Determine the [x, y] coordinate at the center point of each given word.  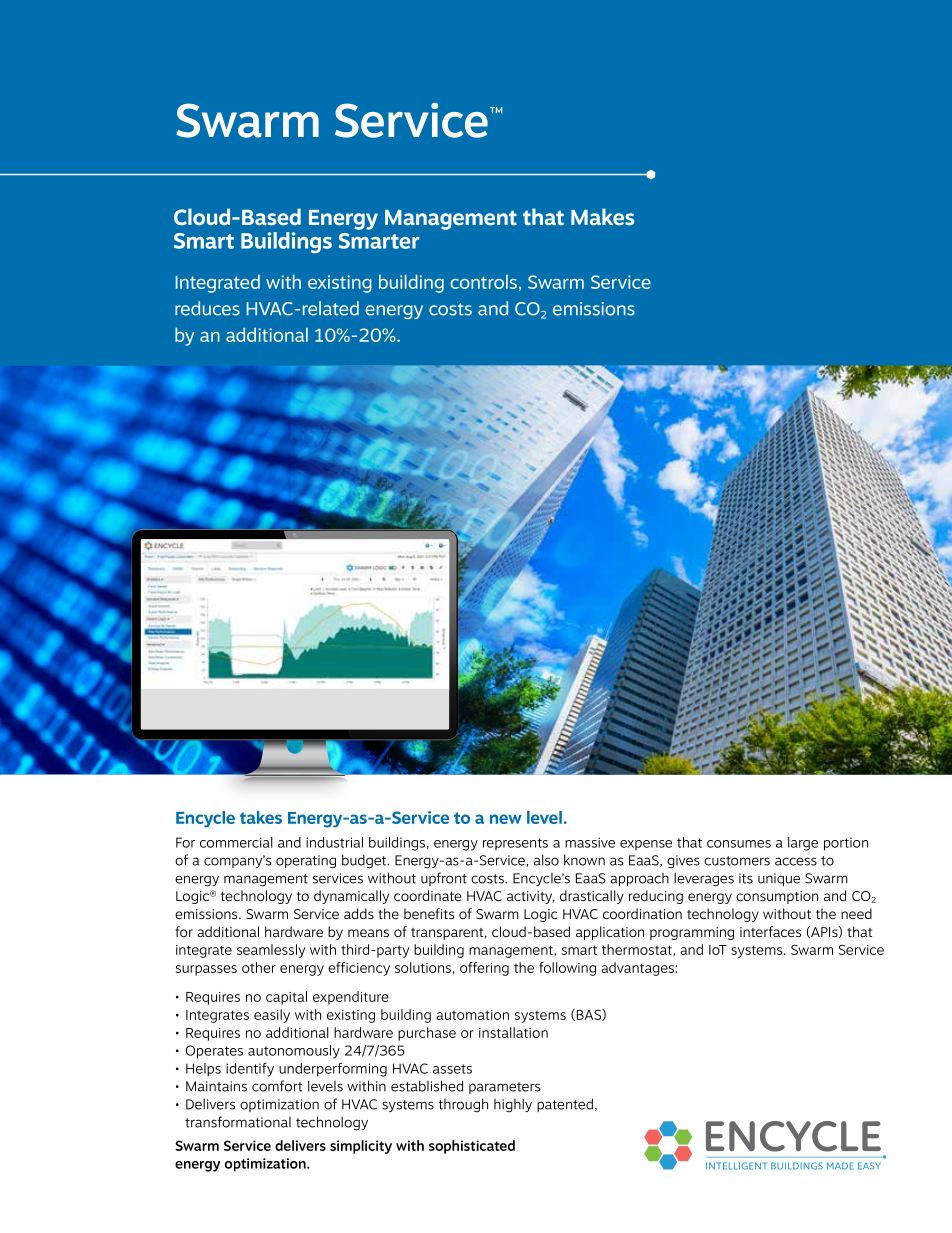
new [506, 819]
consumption [777, 897]
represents [515, 844]
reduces [207, 308]
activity [530, 897]
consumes [739, 844]
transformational [238, 1122]
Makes [603, 217]
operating [306, 862]
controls [483, 282]
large [803, 844]
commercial [236, 842]
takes [261, 817]
